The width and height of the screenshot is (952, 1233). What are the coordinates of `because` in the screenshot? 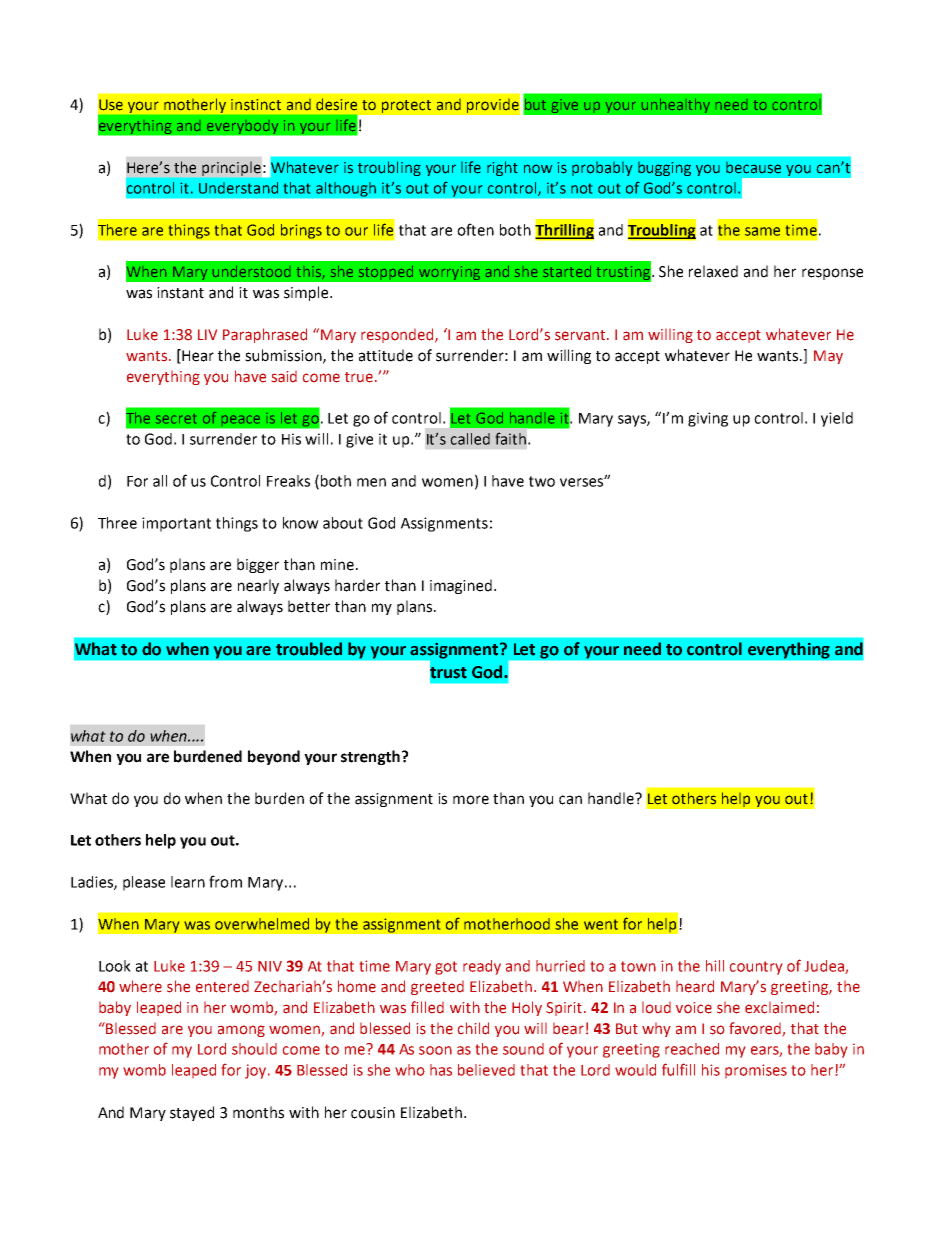 It's located at (753, 168).
